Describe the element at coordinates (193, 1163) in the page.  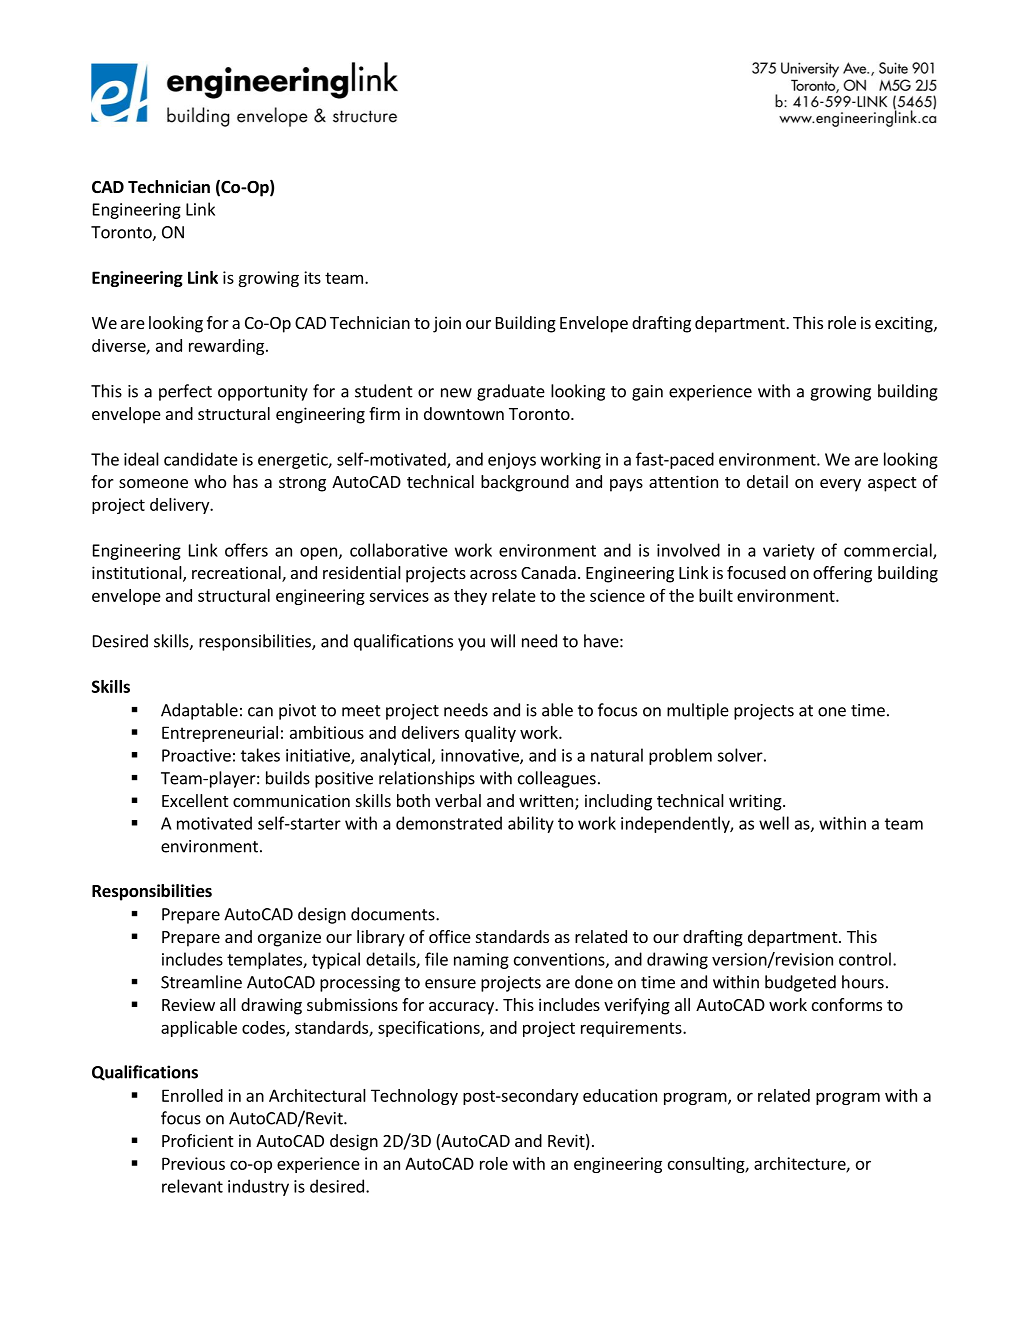
I see `Previous` at that location.
